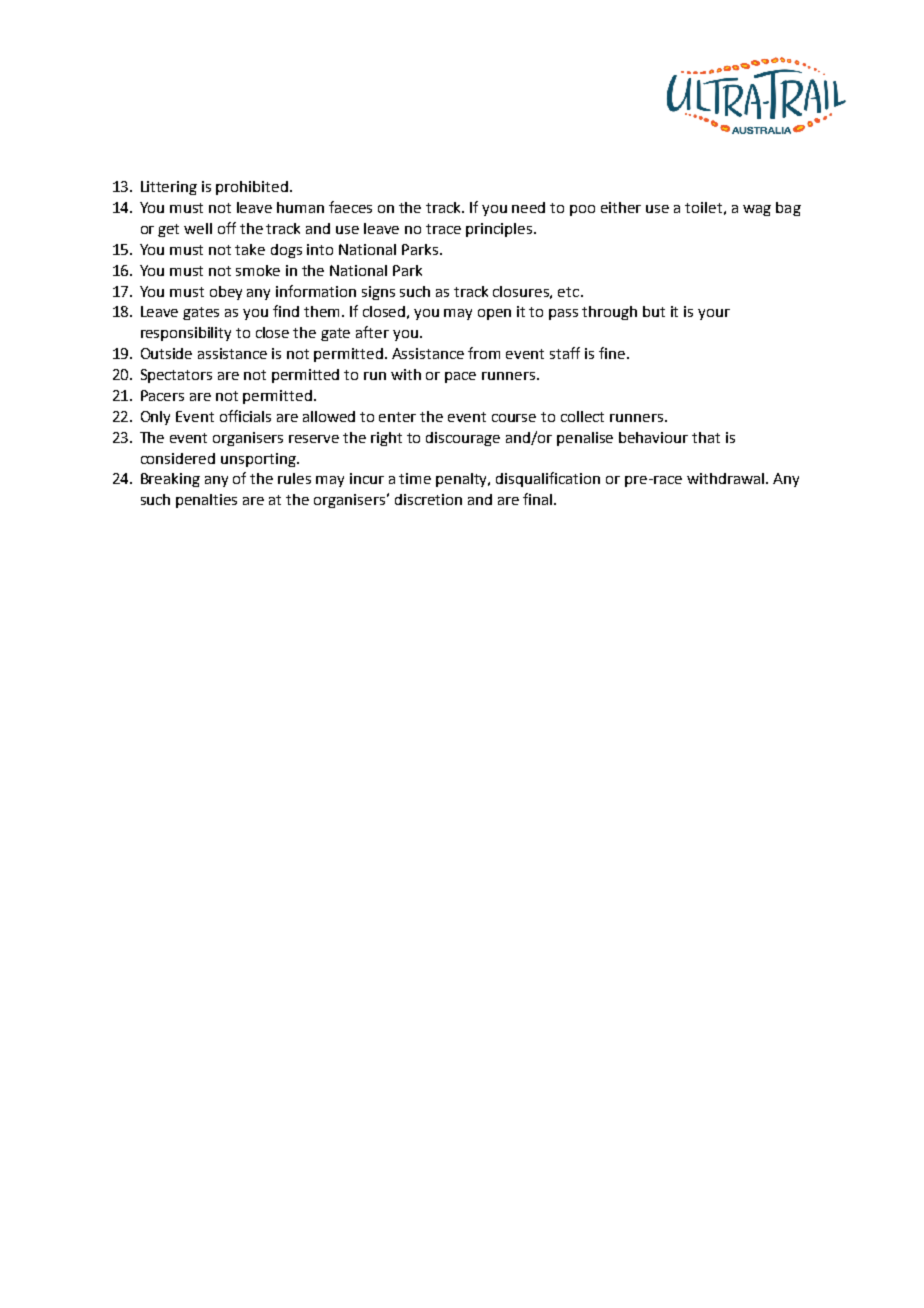 The image size is (924, 1308). What do you see at coordinates (706, 437) in the screenshot?
I see `that` at bounding box center [706, 437].
